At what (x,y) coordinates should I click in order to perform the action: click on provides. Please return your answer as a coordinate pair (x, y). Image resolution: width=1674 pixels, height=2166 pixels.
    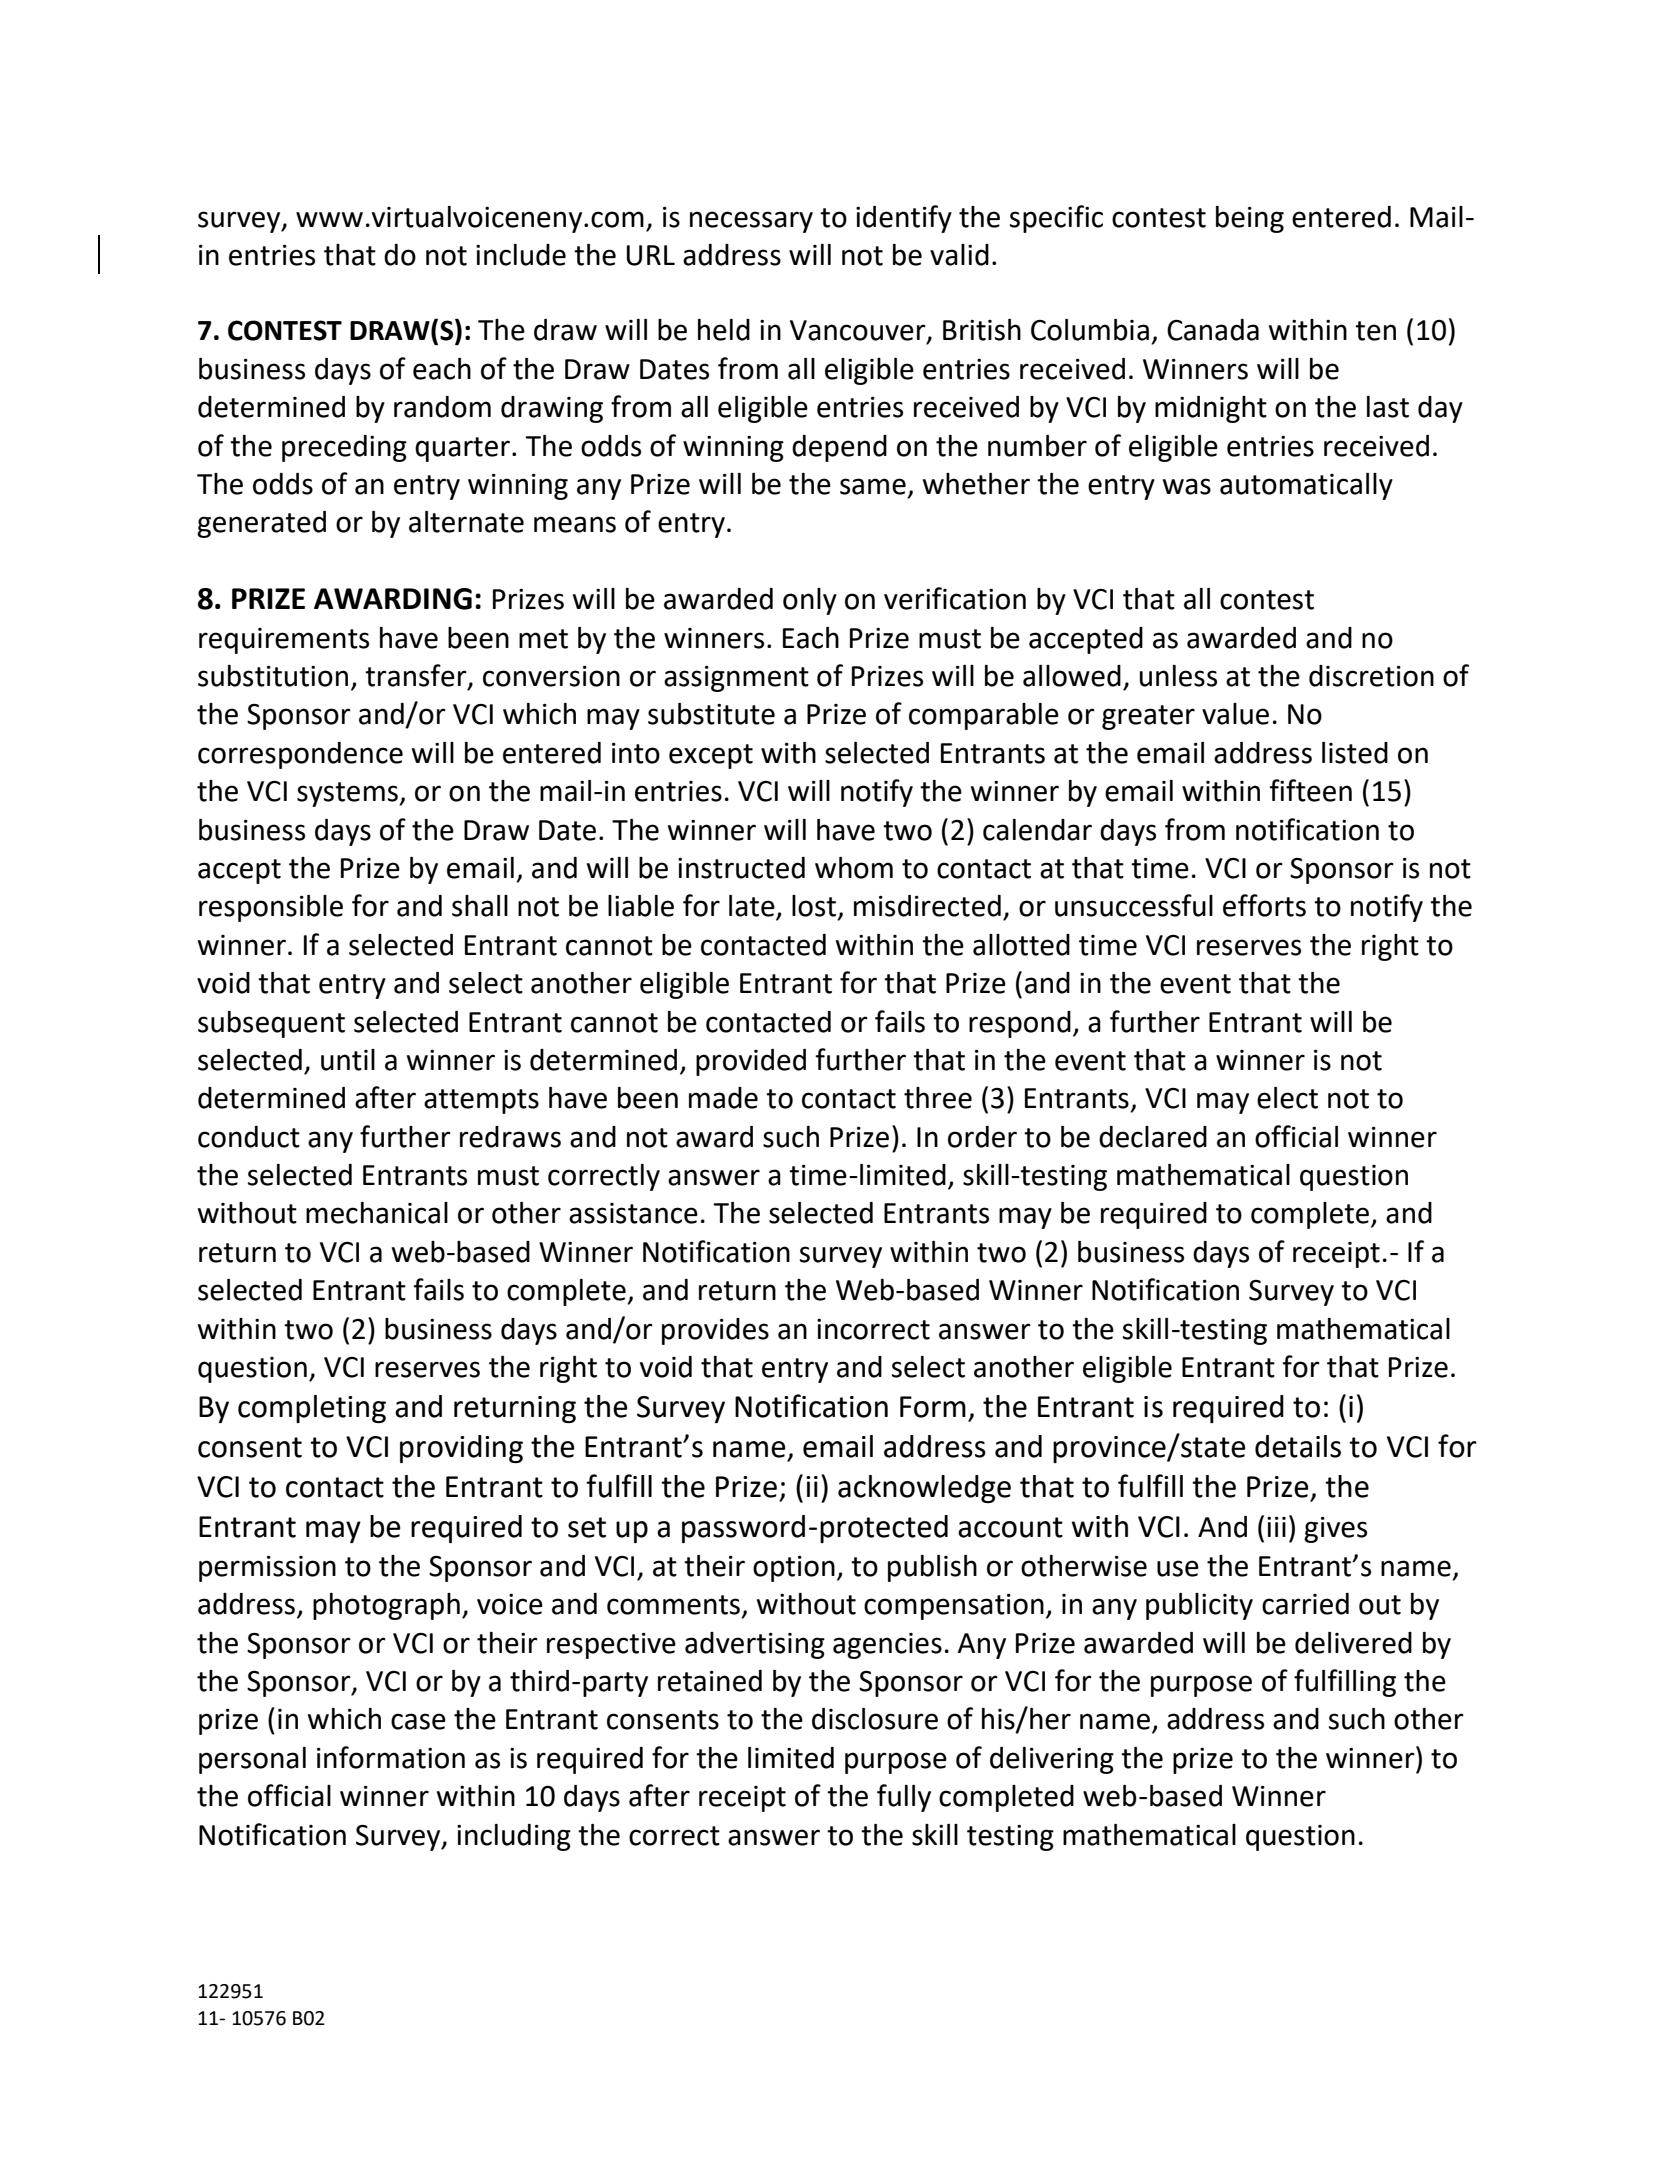
    Looking at the image, I should click on (715, 1331).
